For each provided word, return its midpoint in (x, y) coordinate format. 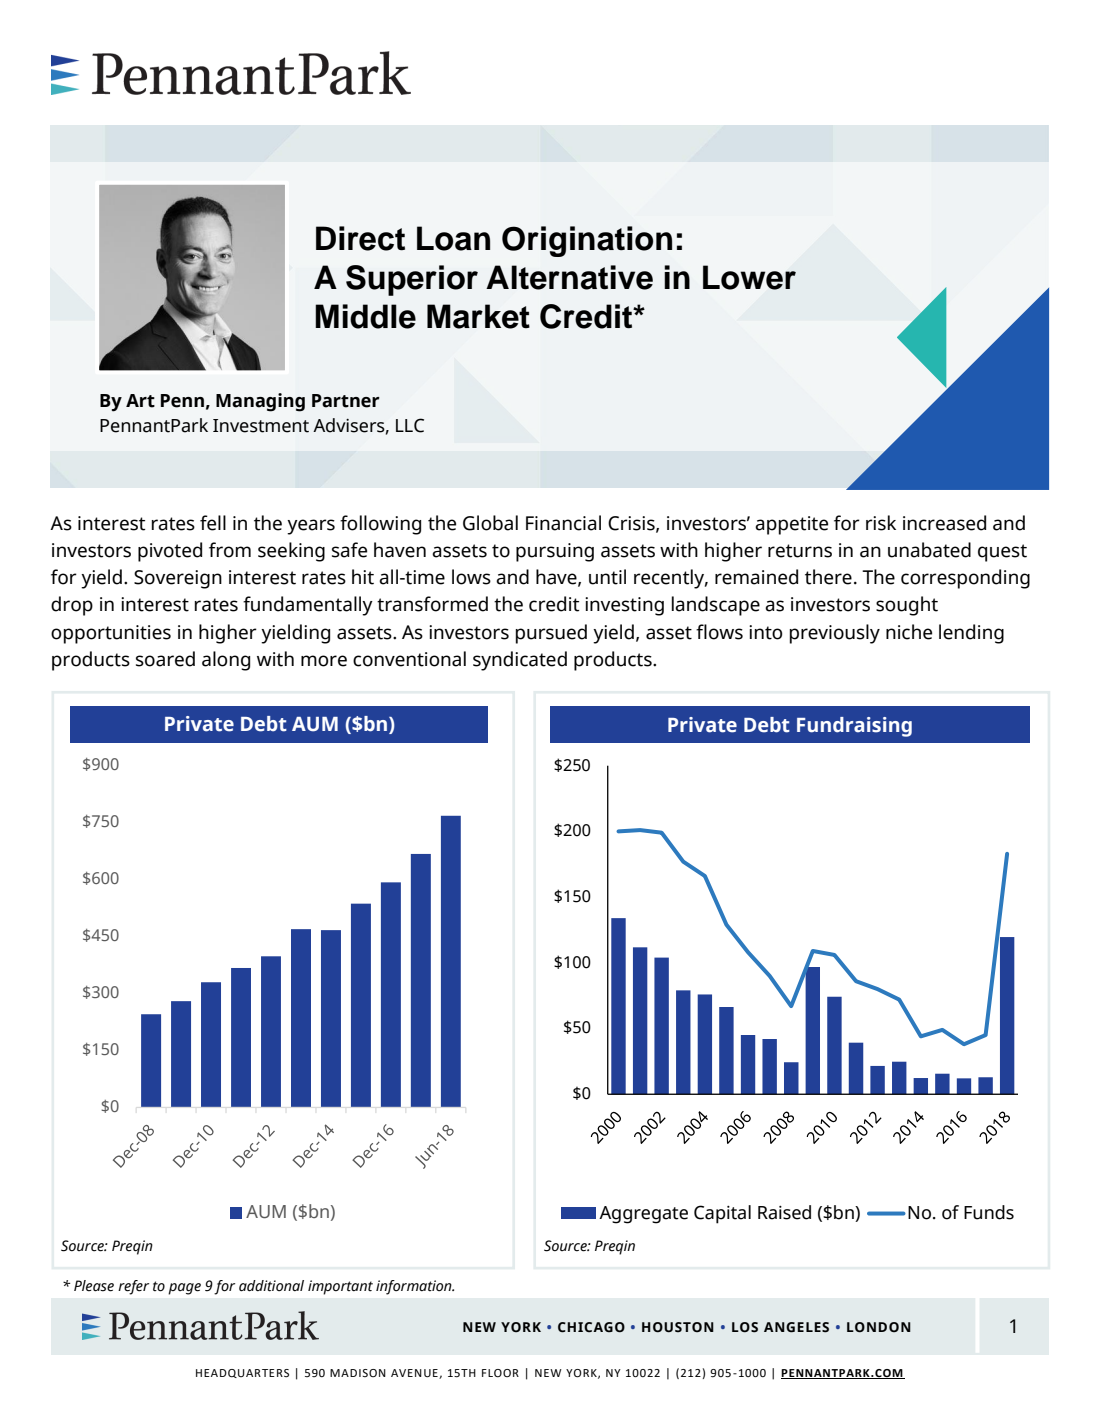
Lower (749, 277)
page (184, 1289)
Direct (360, 238)
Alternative (569, 277)
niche (909, 632)
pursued (551, 634)
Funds (989, 1212)
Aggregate (643, 1215)
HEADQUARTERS (242, 1373)
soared (165, 659)
